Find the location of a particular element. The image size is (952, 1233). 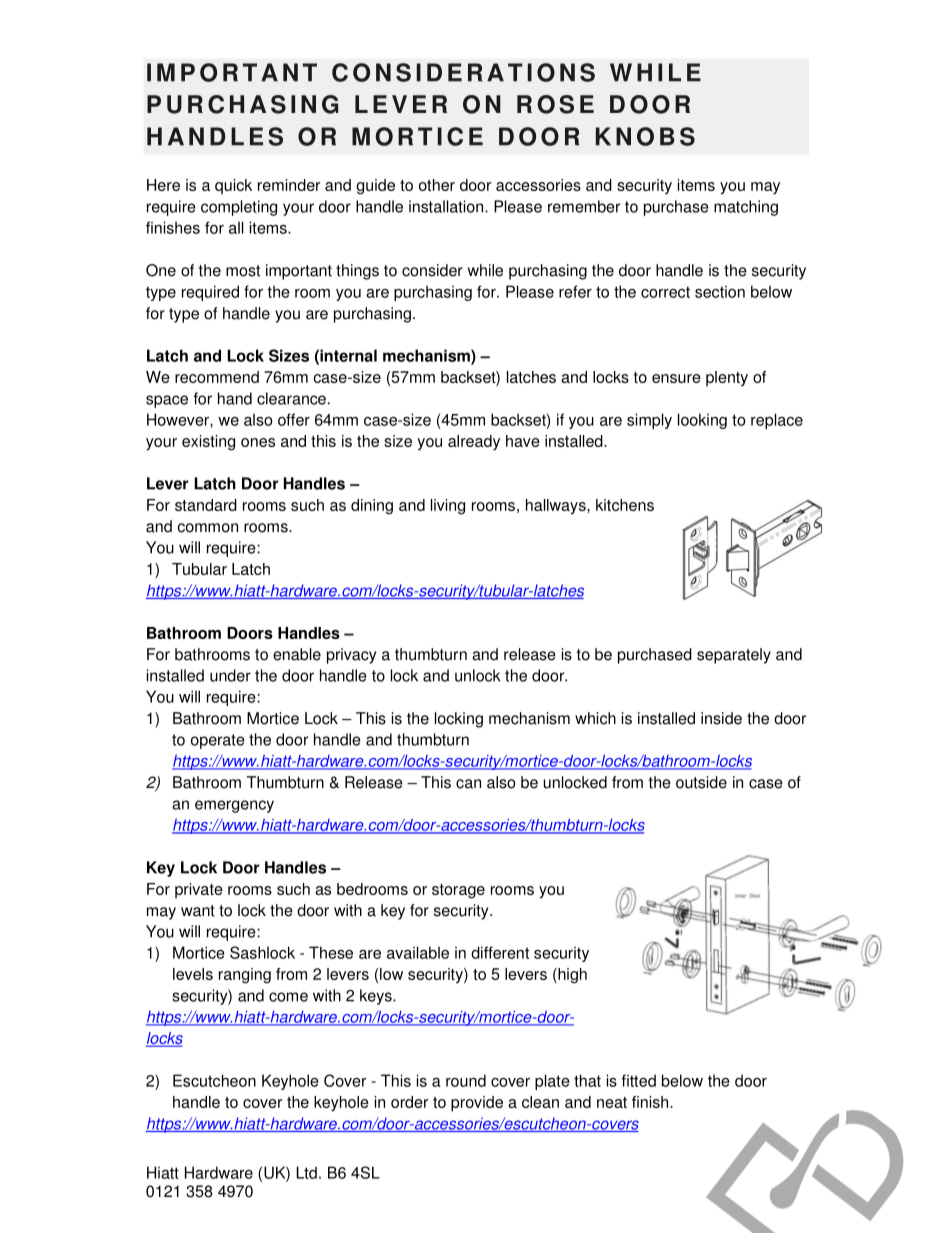

Ltd is located at coordinates (306, 1172).
